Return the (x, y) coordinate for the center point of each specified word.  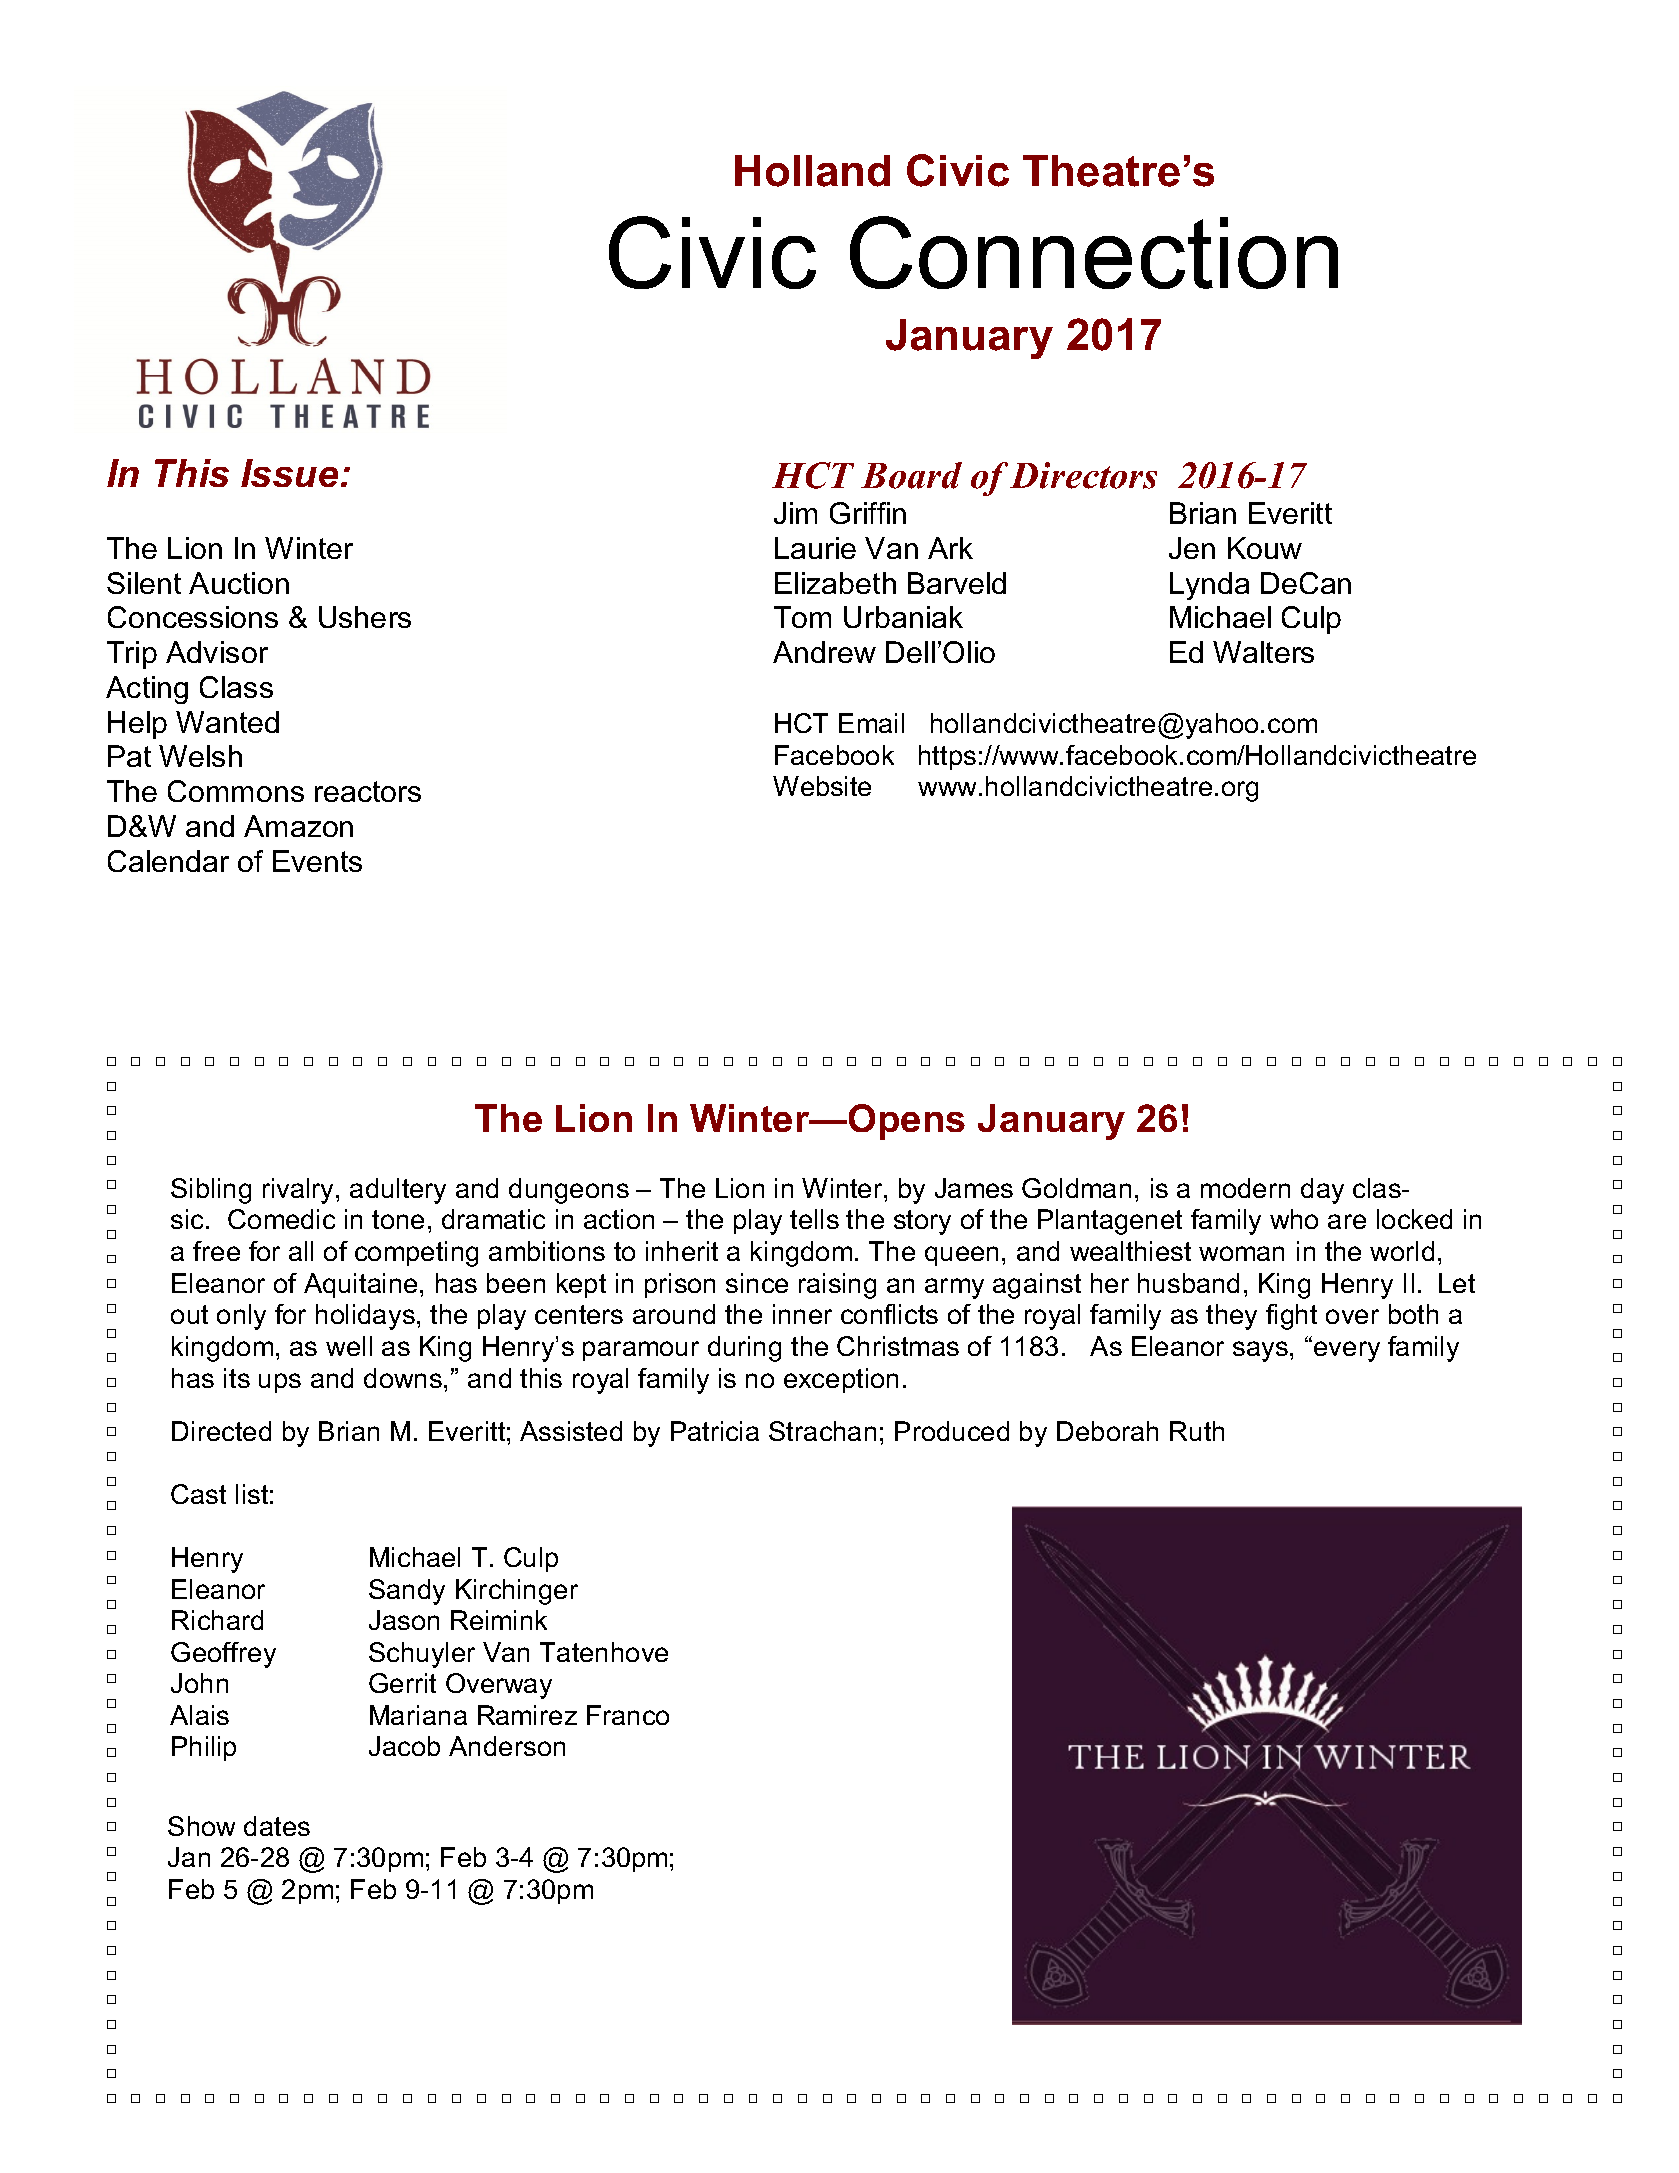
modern (1245, 1188)
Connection (1094, 252)
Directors (1083, 475)
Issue (289, 473)
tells (814, 1219)
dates (277, 1826)
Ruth (1197, 1431)
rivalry (300, 1191)
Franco (628, 1715)
